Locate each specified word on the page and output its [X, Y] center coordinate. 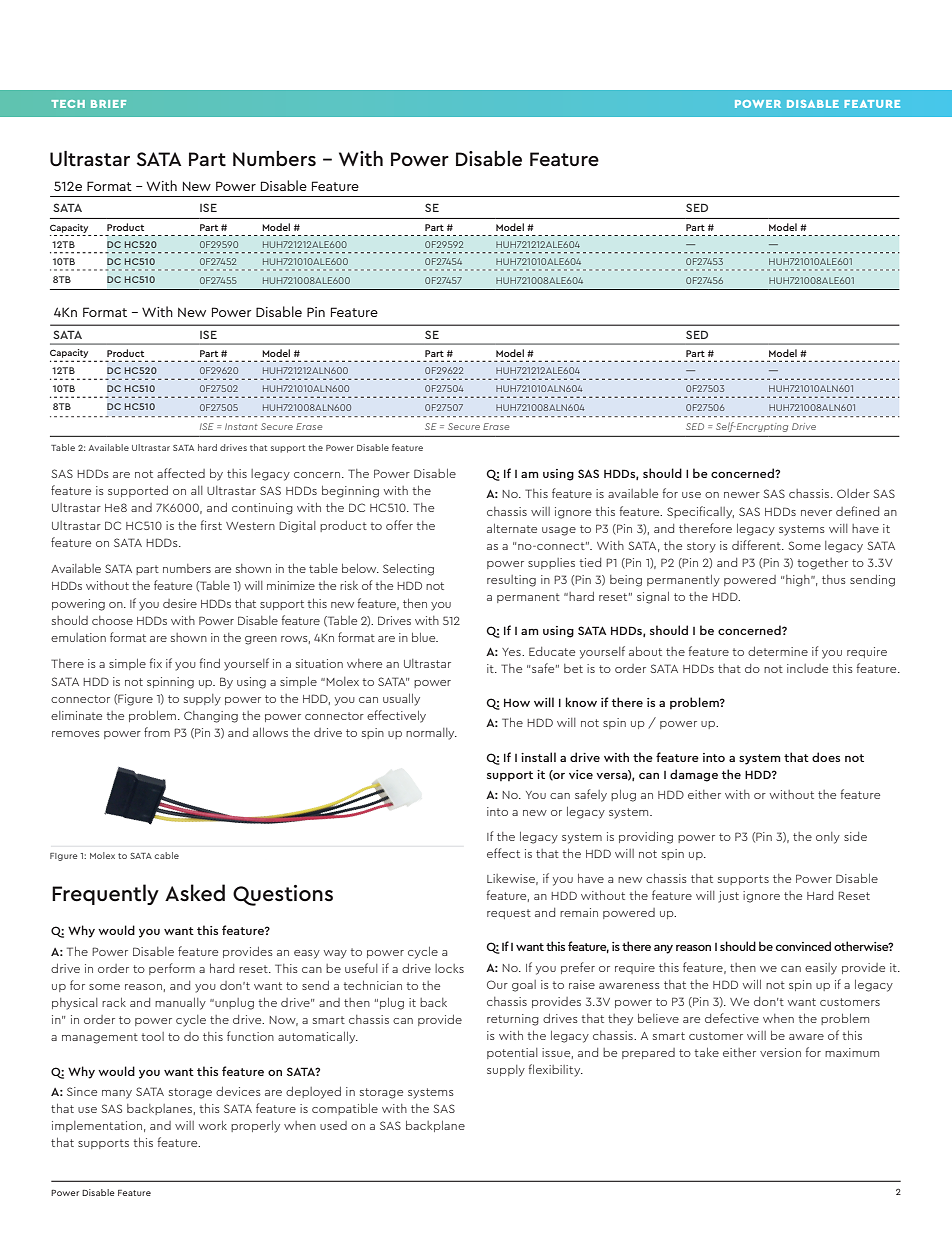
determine [778, 651]
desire [180, 603]
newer [742, 495]
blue [425, 637]
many [117, 1094]
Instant [241, 426]
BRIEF [108, 104]
